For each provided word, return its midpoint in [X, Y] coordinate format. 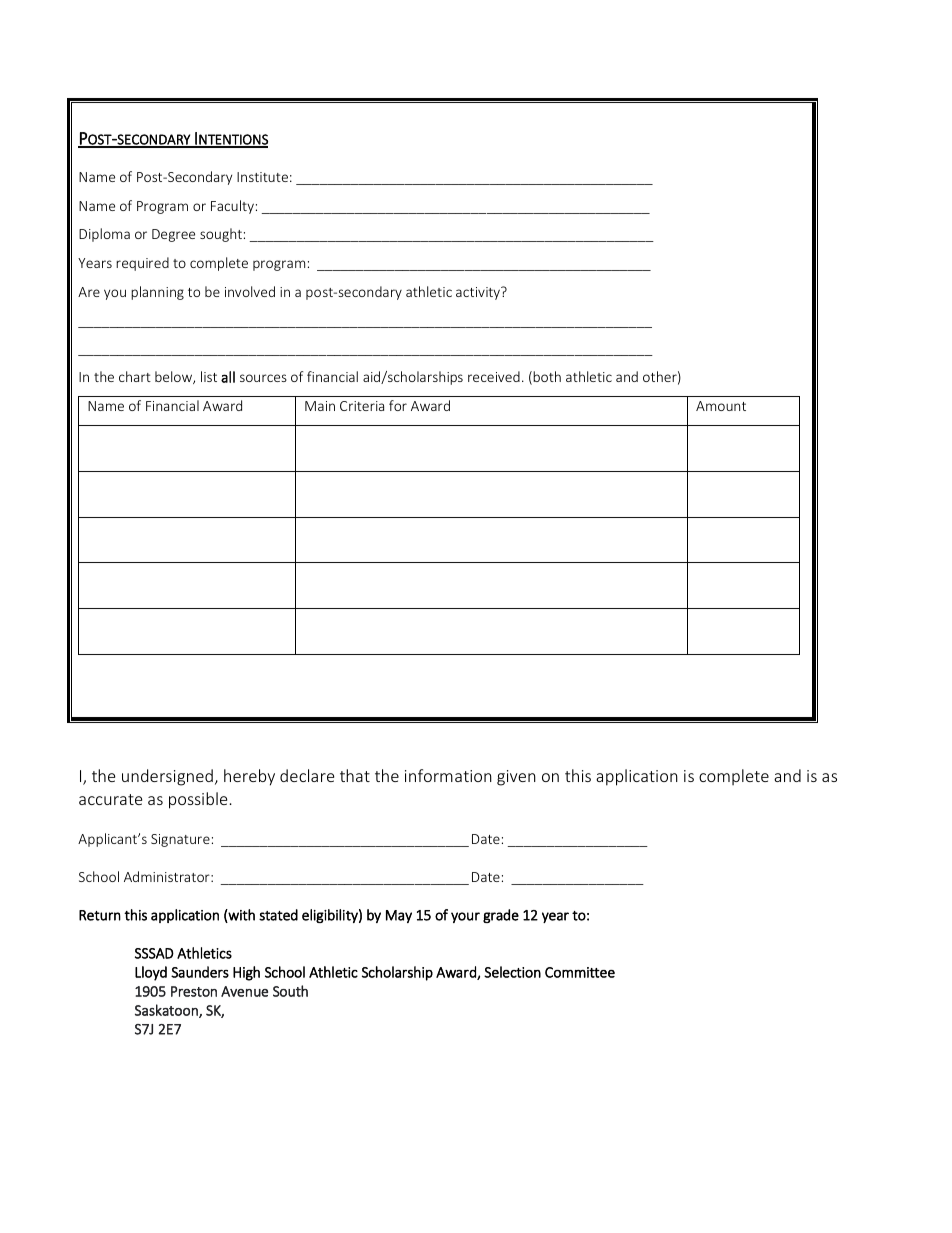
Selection [512, 972]
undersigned [167, 777]
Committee [580, 972]
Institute [262, 177]
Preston [194, 991]
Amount [721, 406]
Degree [173, 235]
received [494, 376]
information [448, 775]
